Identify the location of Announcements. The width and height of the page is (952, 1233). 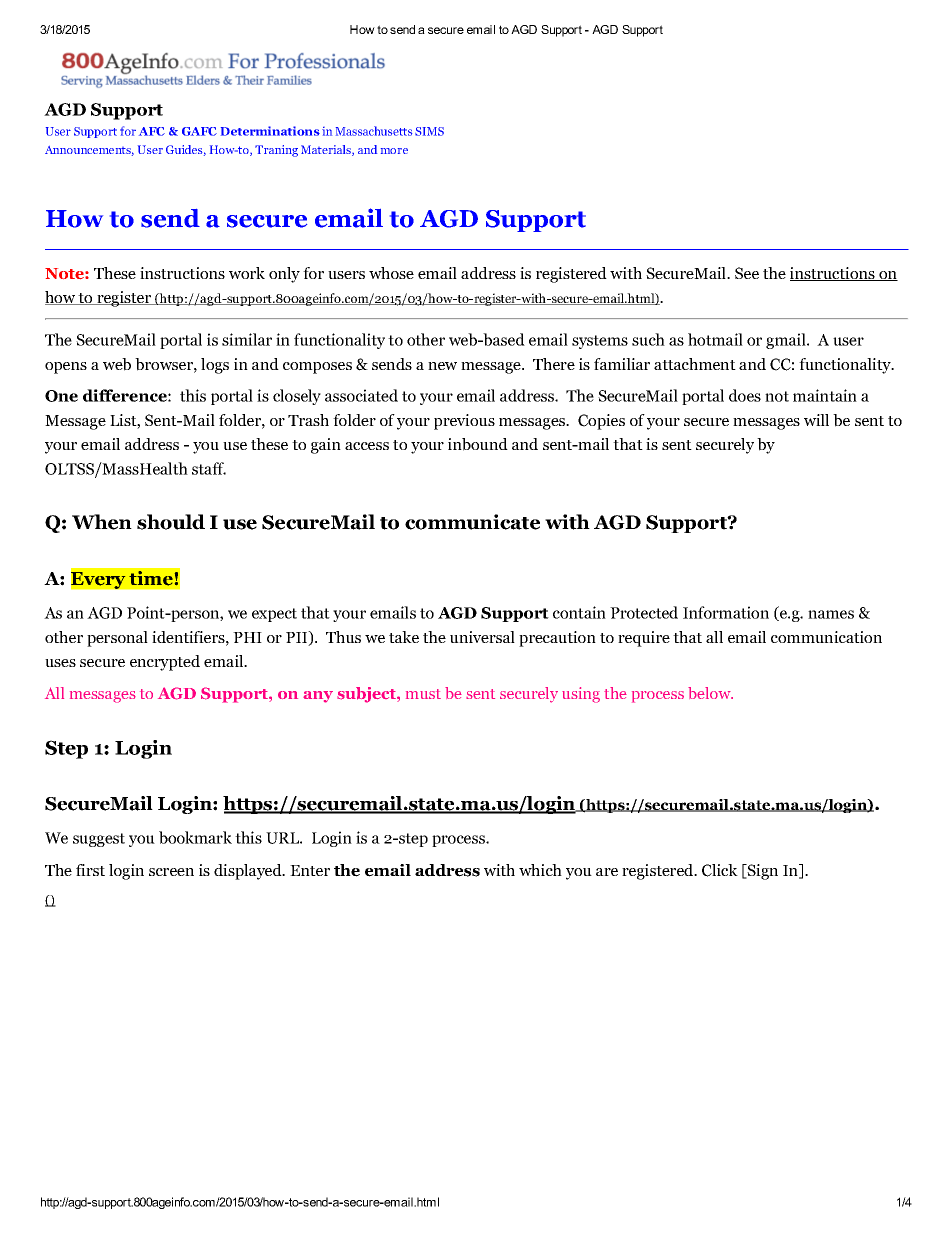
(89, 151).
